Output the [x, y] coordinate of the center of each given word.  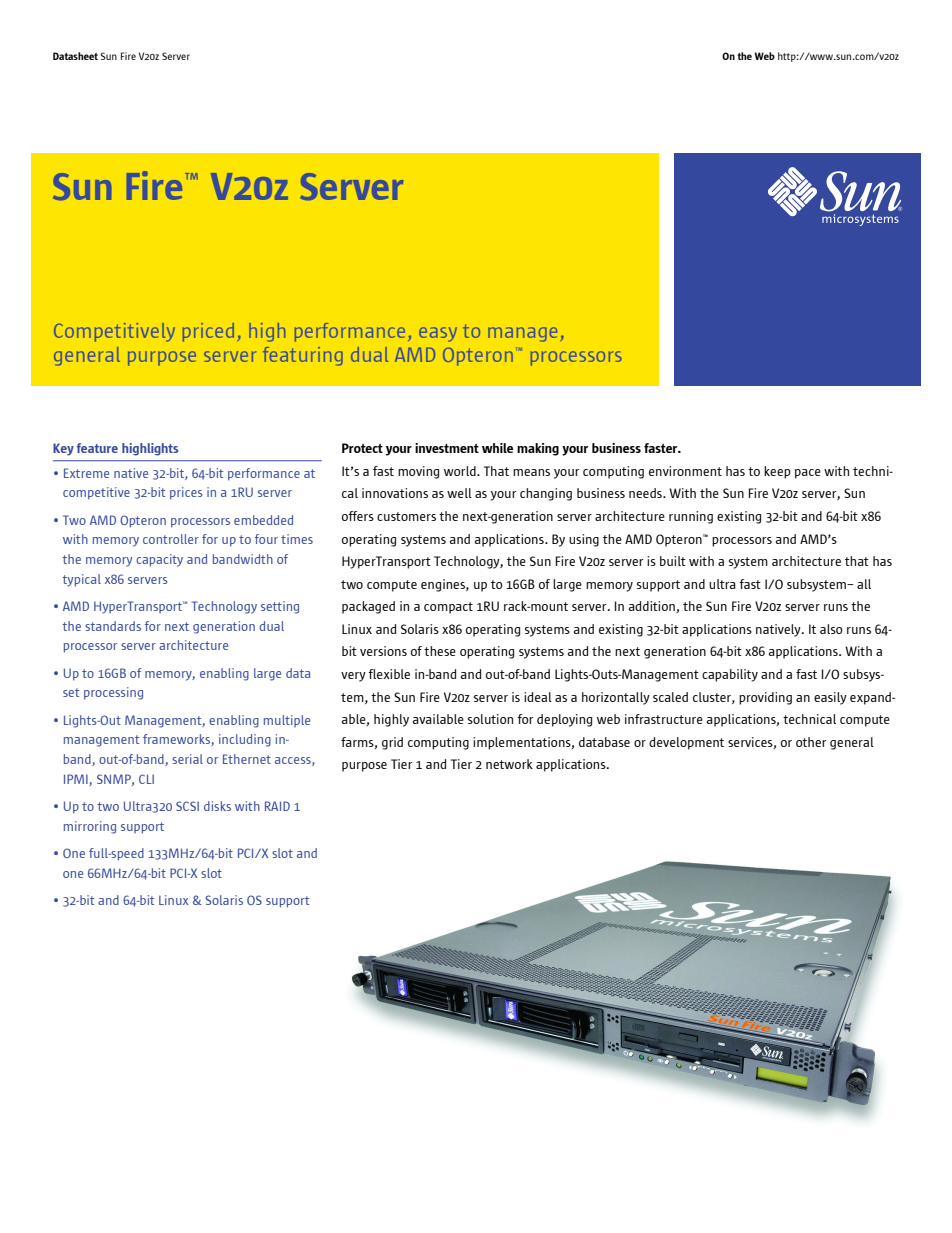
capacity [159, 560]
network [509, 764]
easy [438, 334]
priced [208, 332]
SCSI [187, 806]
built [673, 561]
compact [448, 608]
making [538, 449]
